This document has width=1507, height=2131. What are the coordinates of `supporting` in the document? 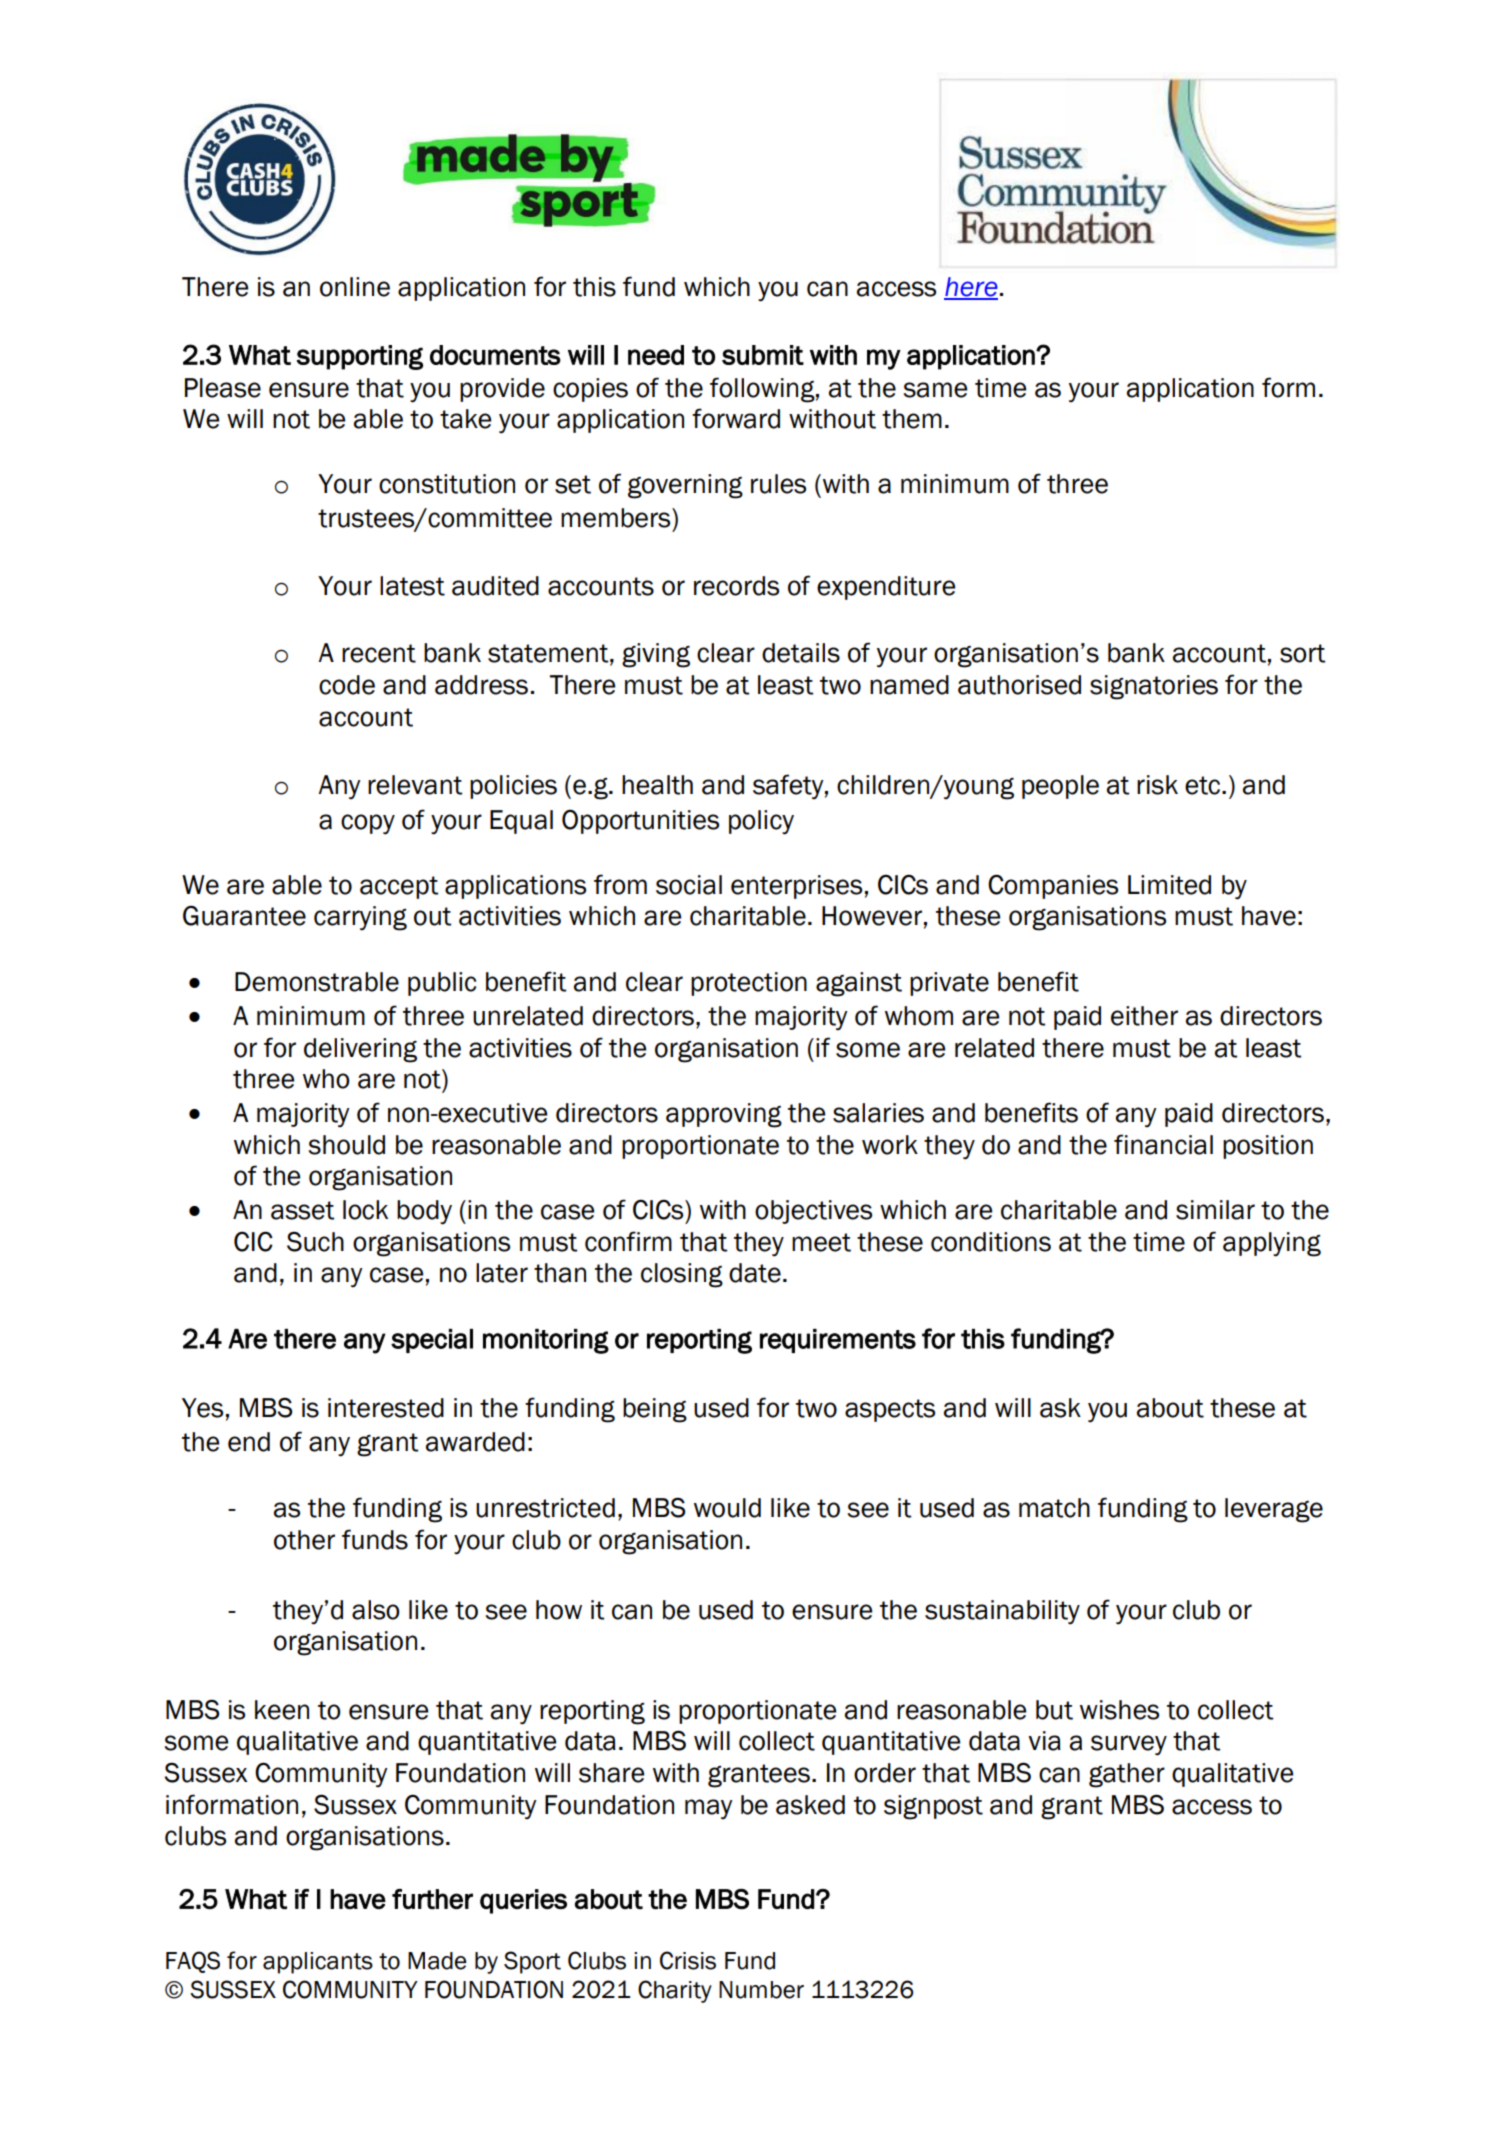 It's located at (360, 357).
